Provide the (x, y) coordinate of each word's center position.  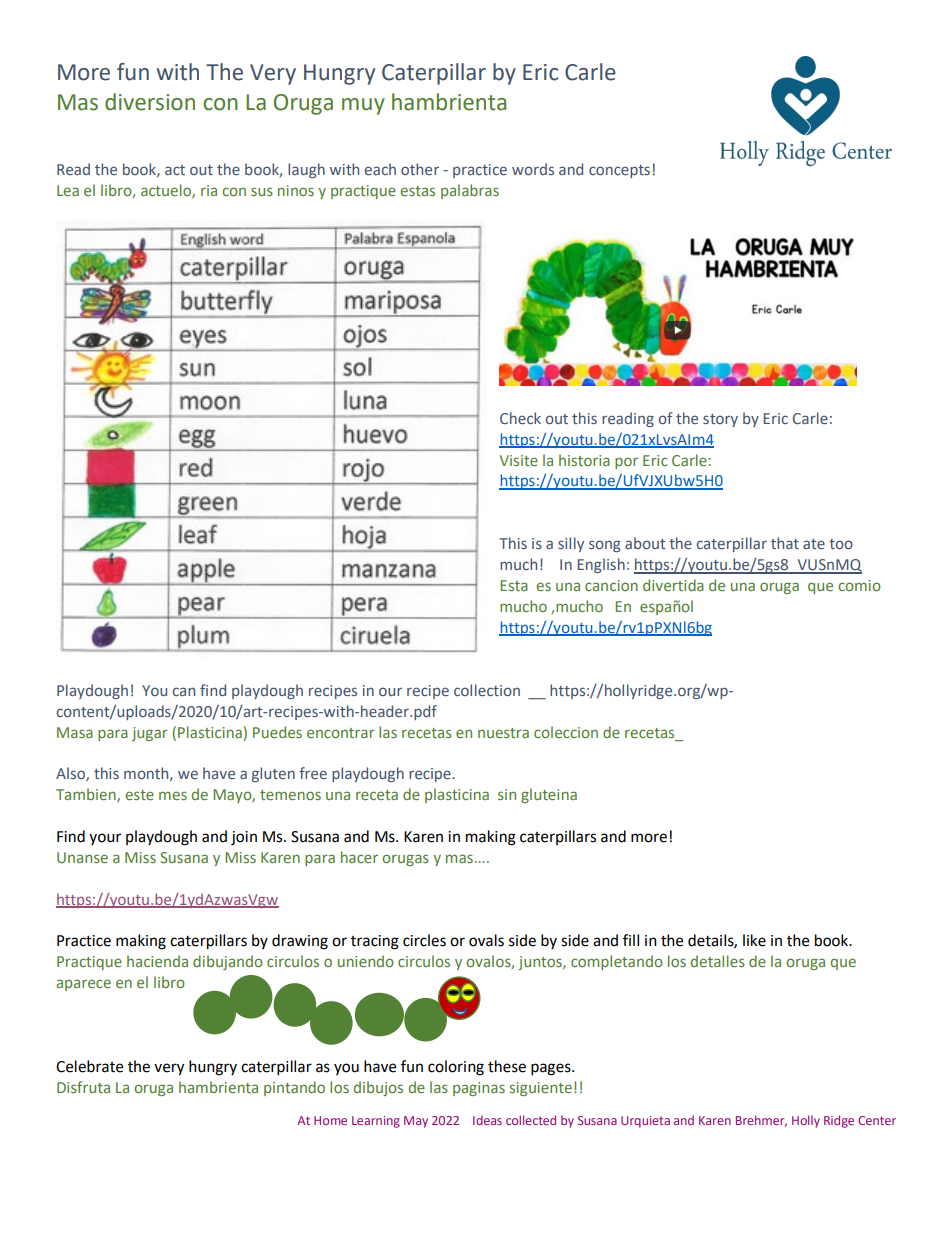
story (720, 420)
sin (507, 794)
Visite (519, 460)
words (533, 169)
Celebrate (89, 1066)
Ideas (487, 1120)
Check (520, 418)
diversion (150, 102)
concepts (619, 171)
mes (173, 795)
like (754, 940)
